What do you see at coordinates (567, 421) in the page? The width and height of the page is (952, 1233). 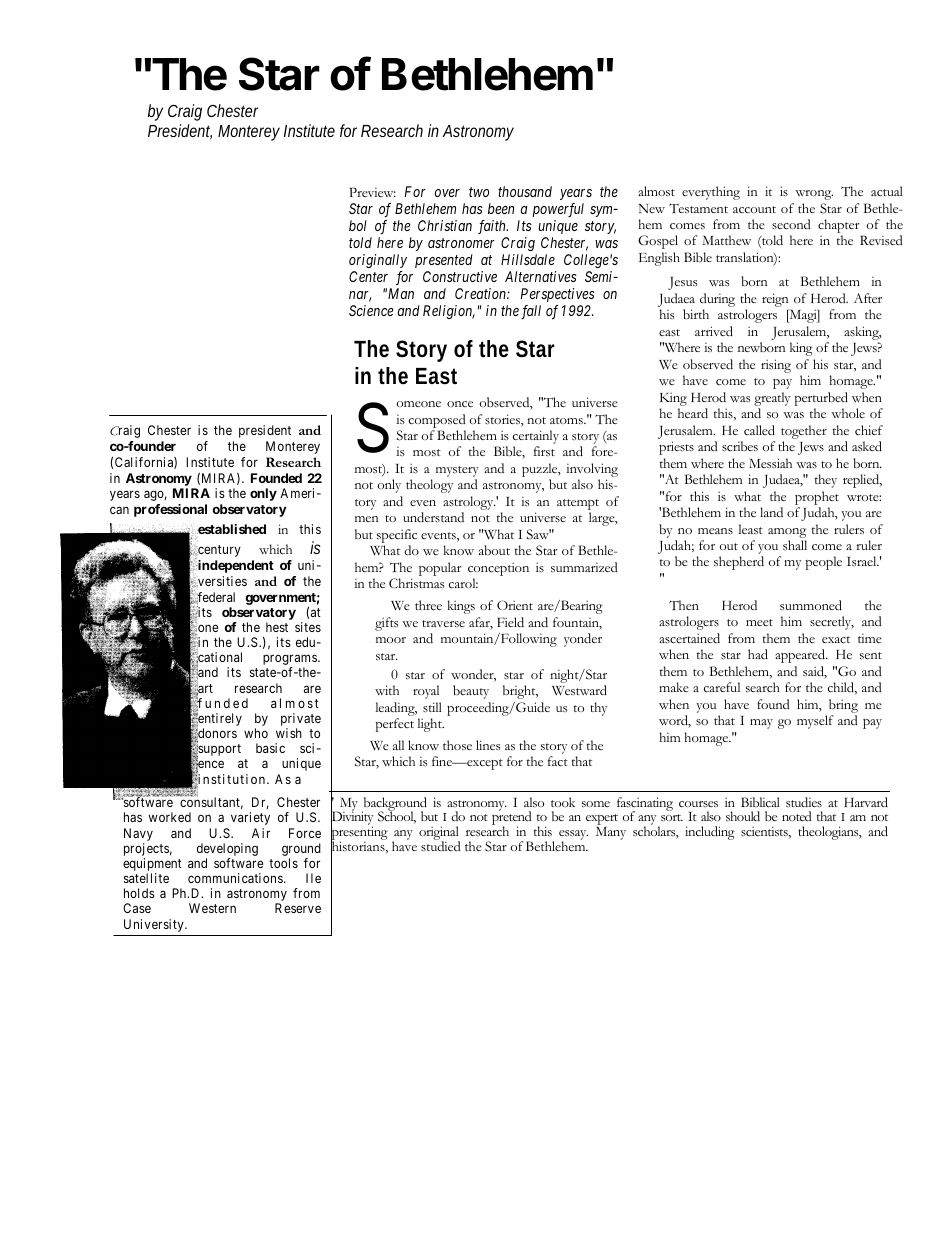 I see `atoms` at bounding box center [567, 421].
